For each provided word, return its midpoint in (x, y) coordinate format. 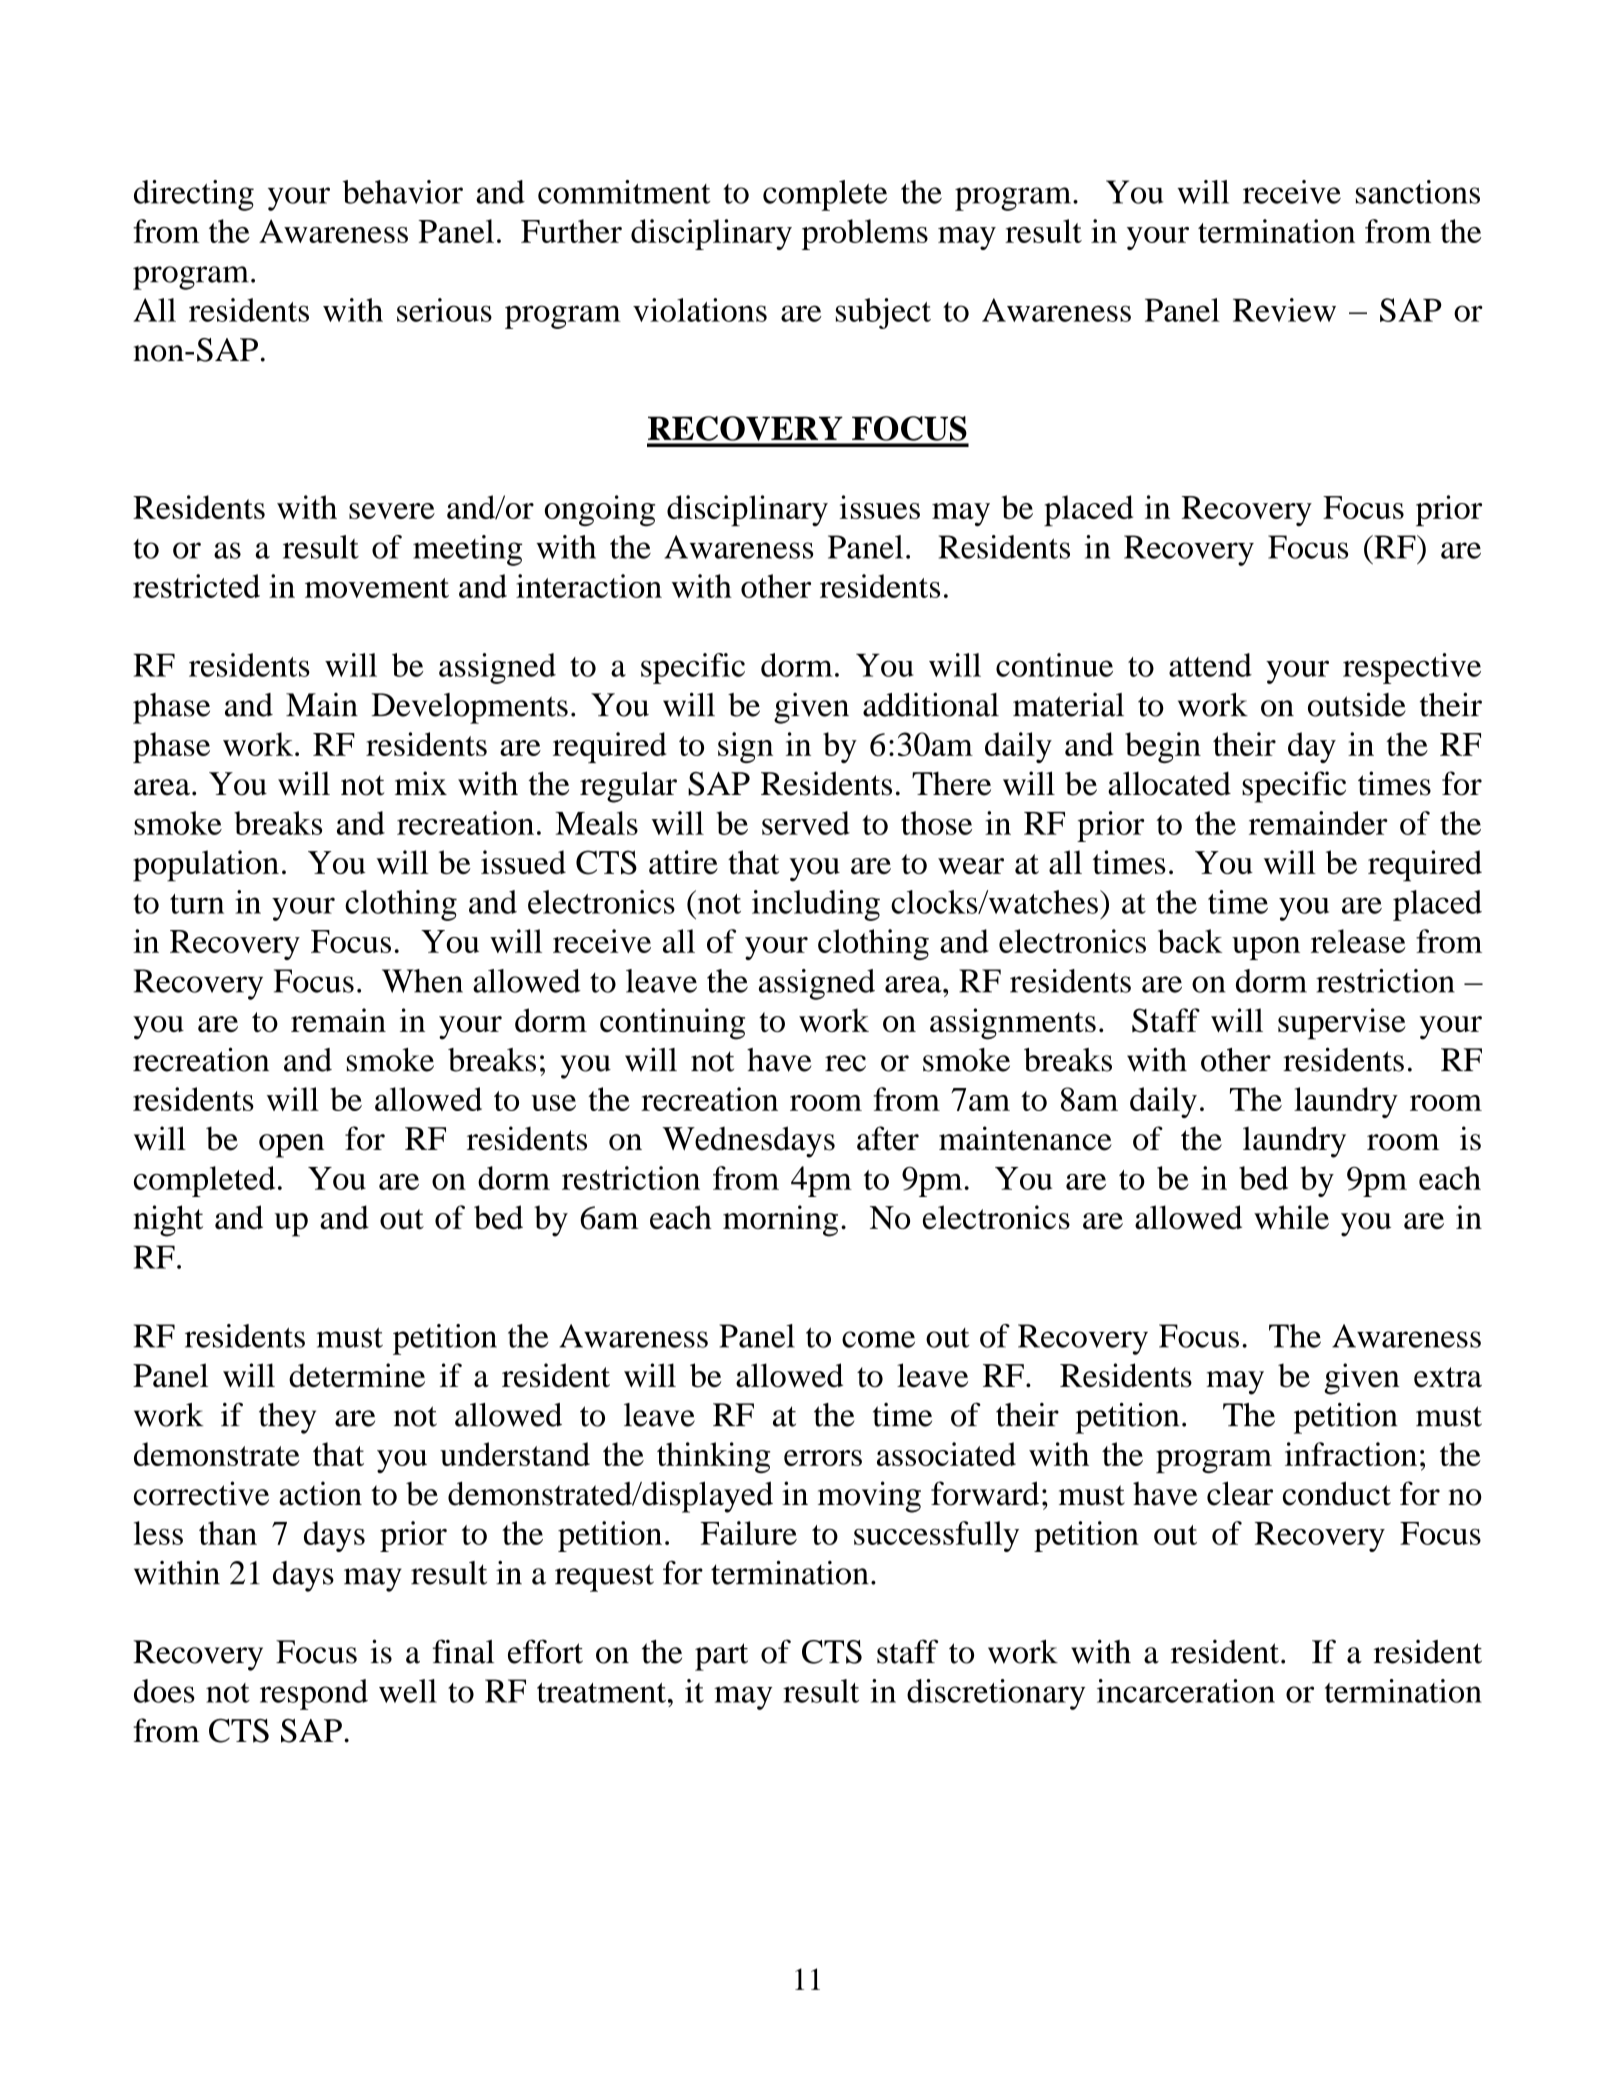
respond (314, 1694)
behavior (403, 192)
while (1291, 1217)
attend (1210, 665)
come (878, 1339)
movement (377, 588)
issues (880, 507)
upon (1266, 948)
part (721, 1657)
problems (865, 234)
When (422, 981)
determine (357, 1375)
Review (1284, 310)
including (816, 905)
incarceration (1186, 1691)
